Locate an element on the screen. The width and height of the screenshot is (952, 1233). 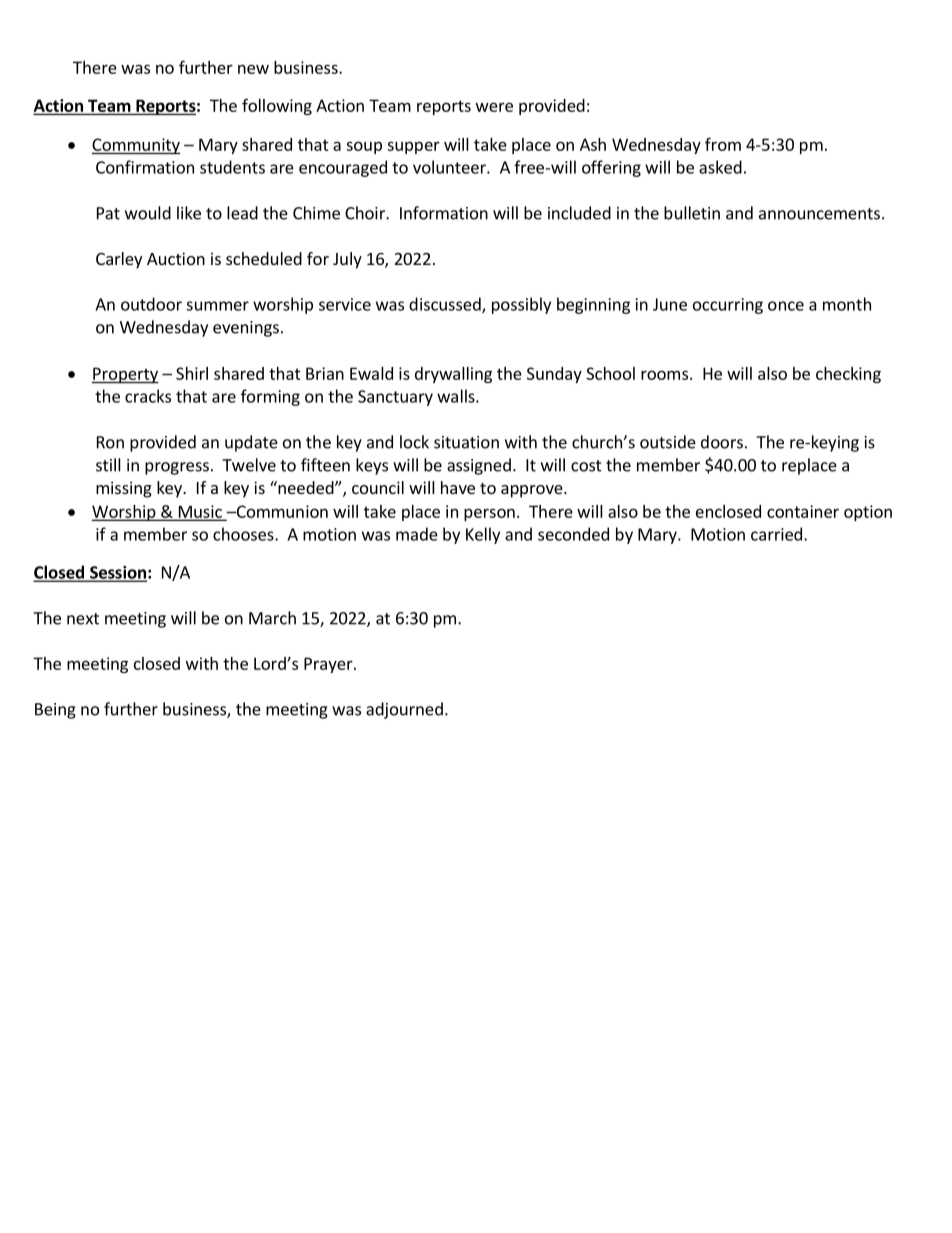
Prayer is located at coordinates (329, 665).
